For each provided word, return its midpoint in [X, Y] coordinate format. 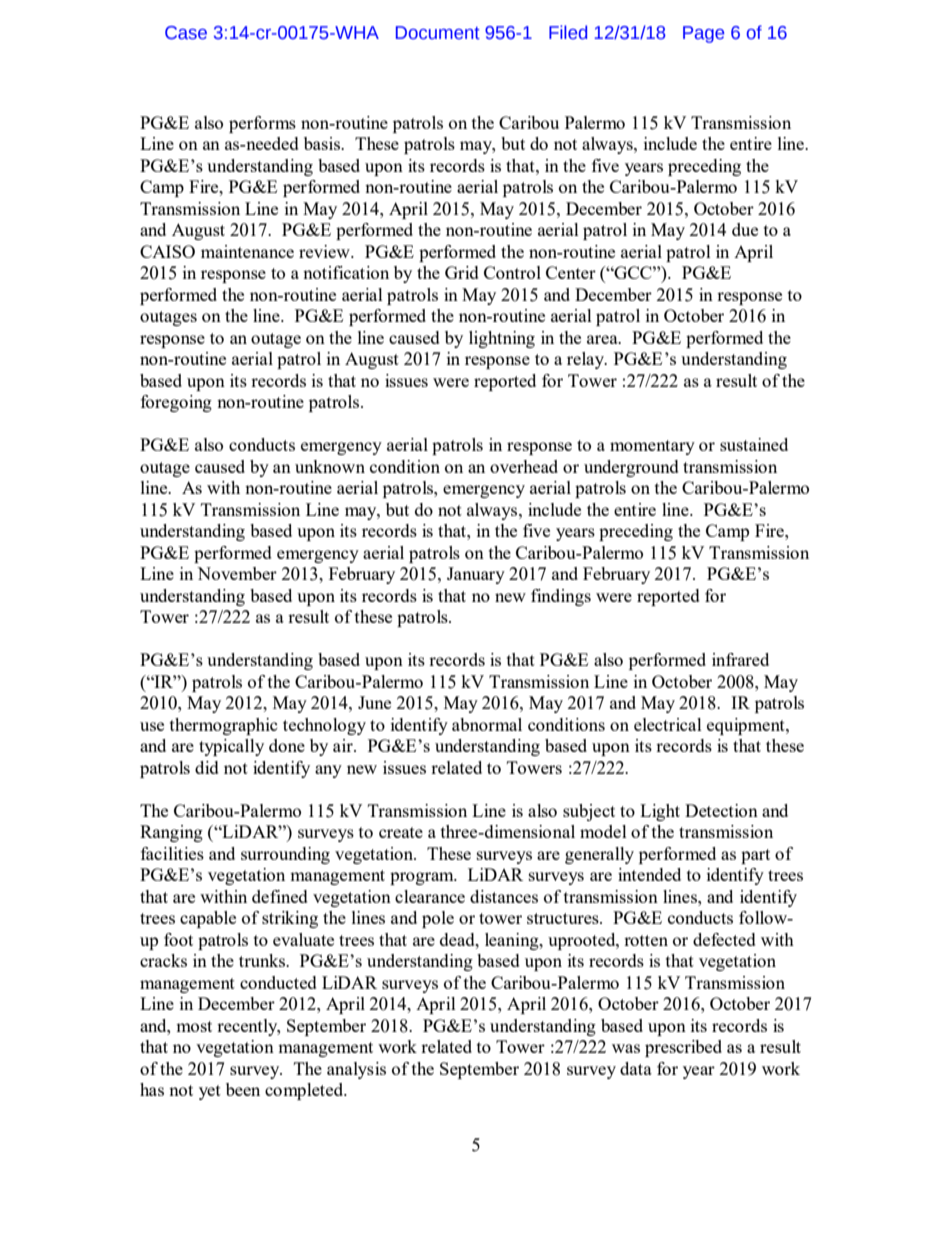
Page [703, 34]
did [207, 767]
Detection [721, 810]
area [603, 339]
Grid [462, 272]
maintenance [247, 251]
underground [631, 468]
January [476, 575]
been [243, 1089]
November [237, 573]
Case [186, 33]
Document [438, 33]
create [401, 832]
